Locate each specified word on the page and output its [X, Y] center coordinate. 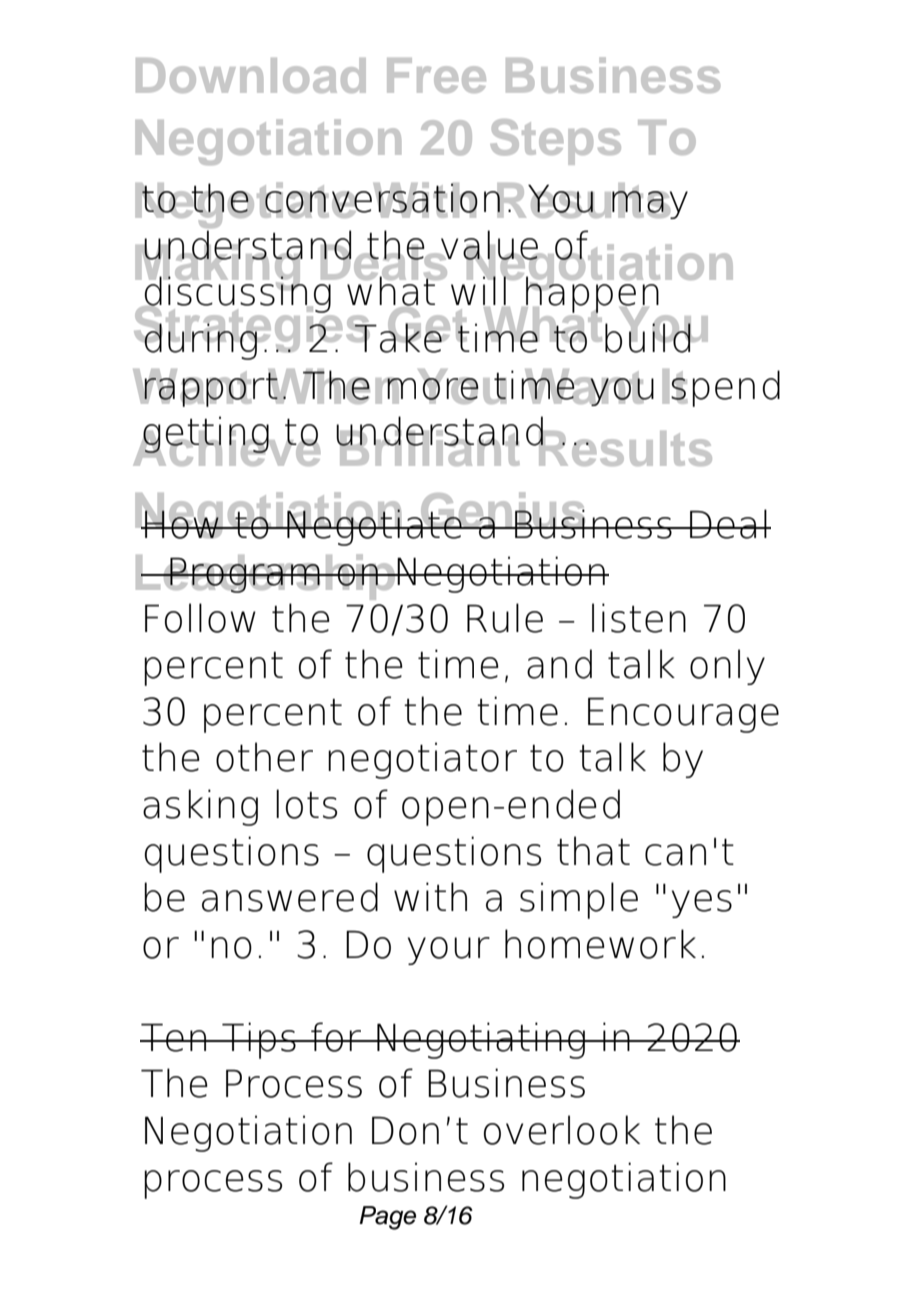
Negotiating [481, 1040]
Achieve [226, 447]
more [432, 388]
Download [251, 75]
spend [725, 388]
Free [436, 75]
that [593, 851]
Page [387, 1218]
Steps [556, 142]
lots [306, 804]
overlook [562, 1130]
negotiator [422, 760]
